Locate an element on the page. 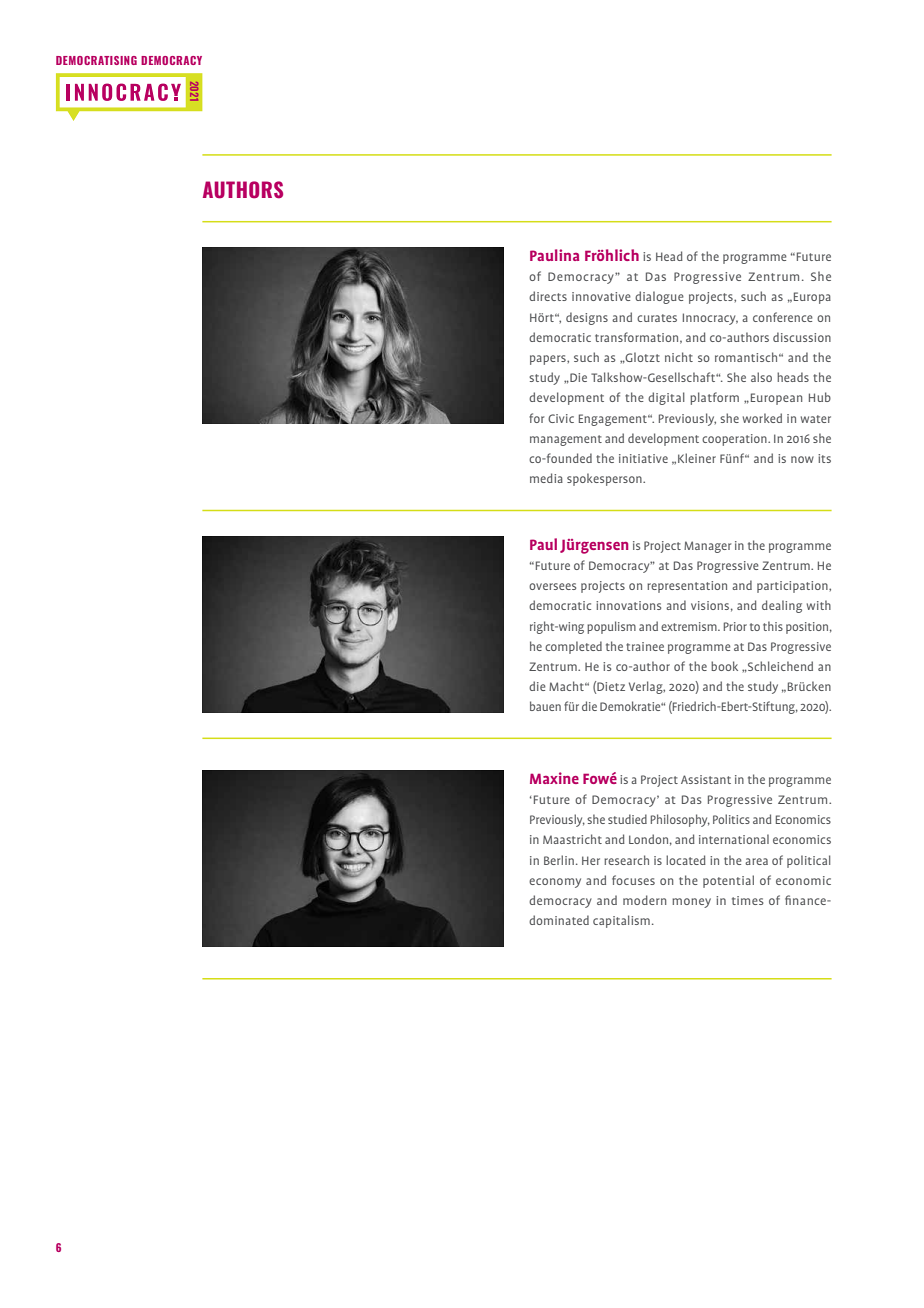 The image size is (924, 1308). economy is located at coordinates (555, 883).
